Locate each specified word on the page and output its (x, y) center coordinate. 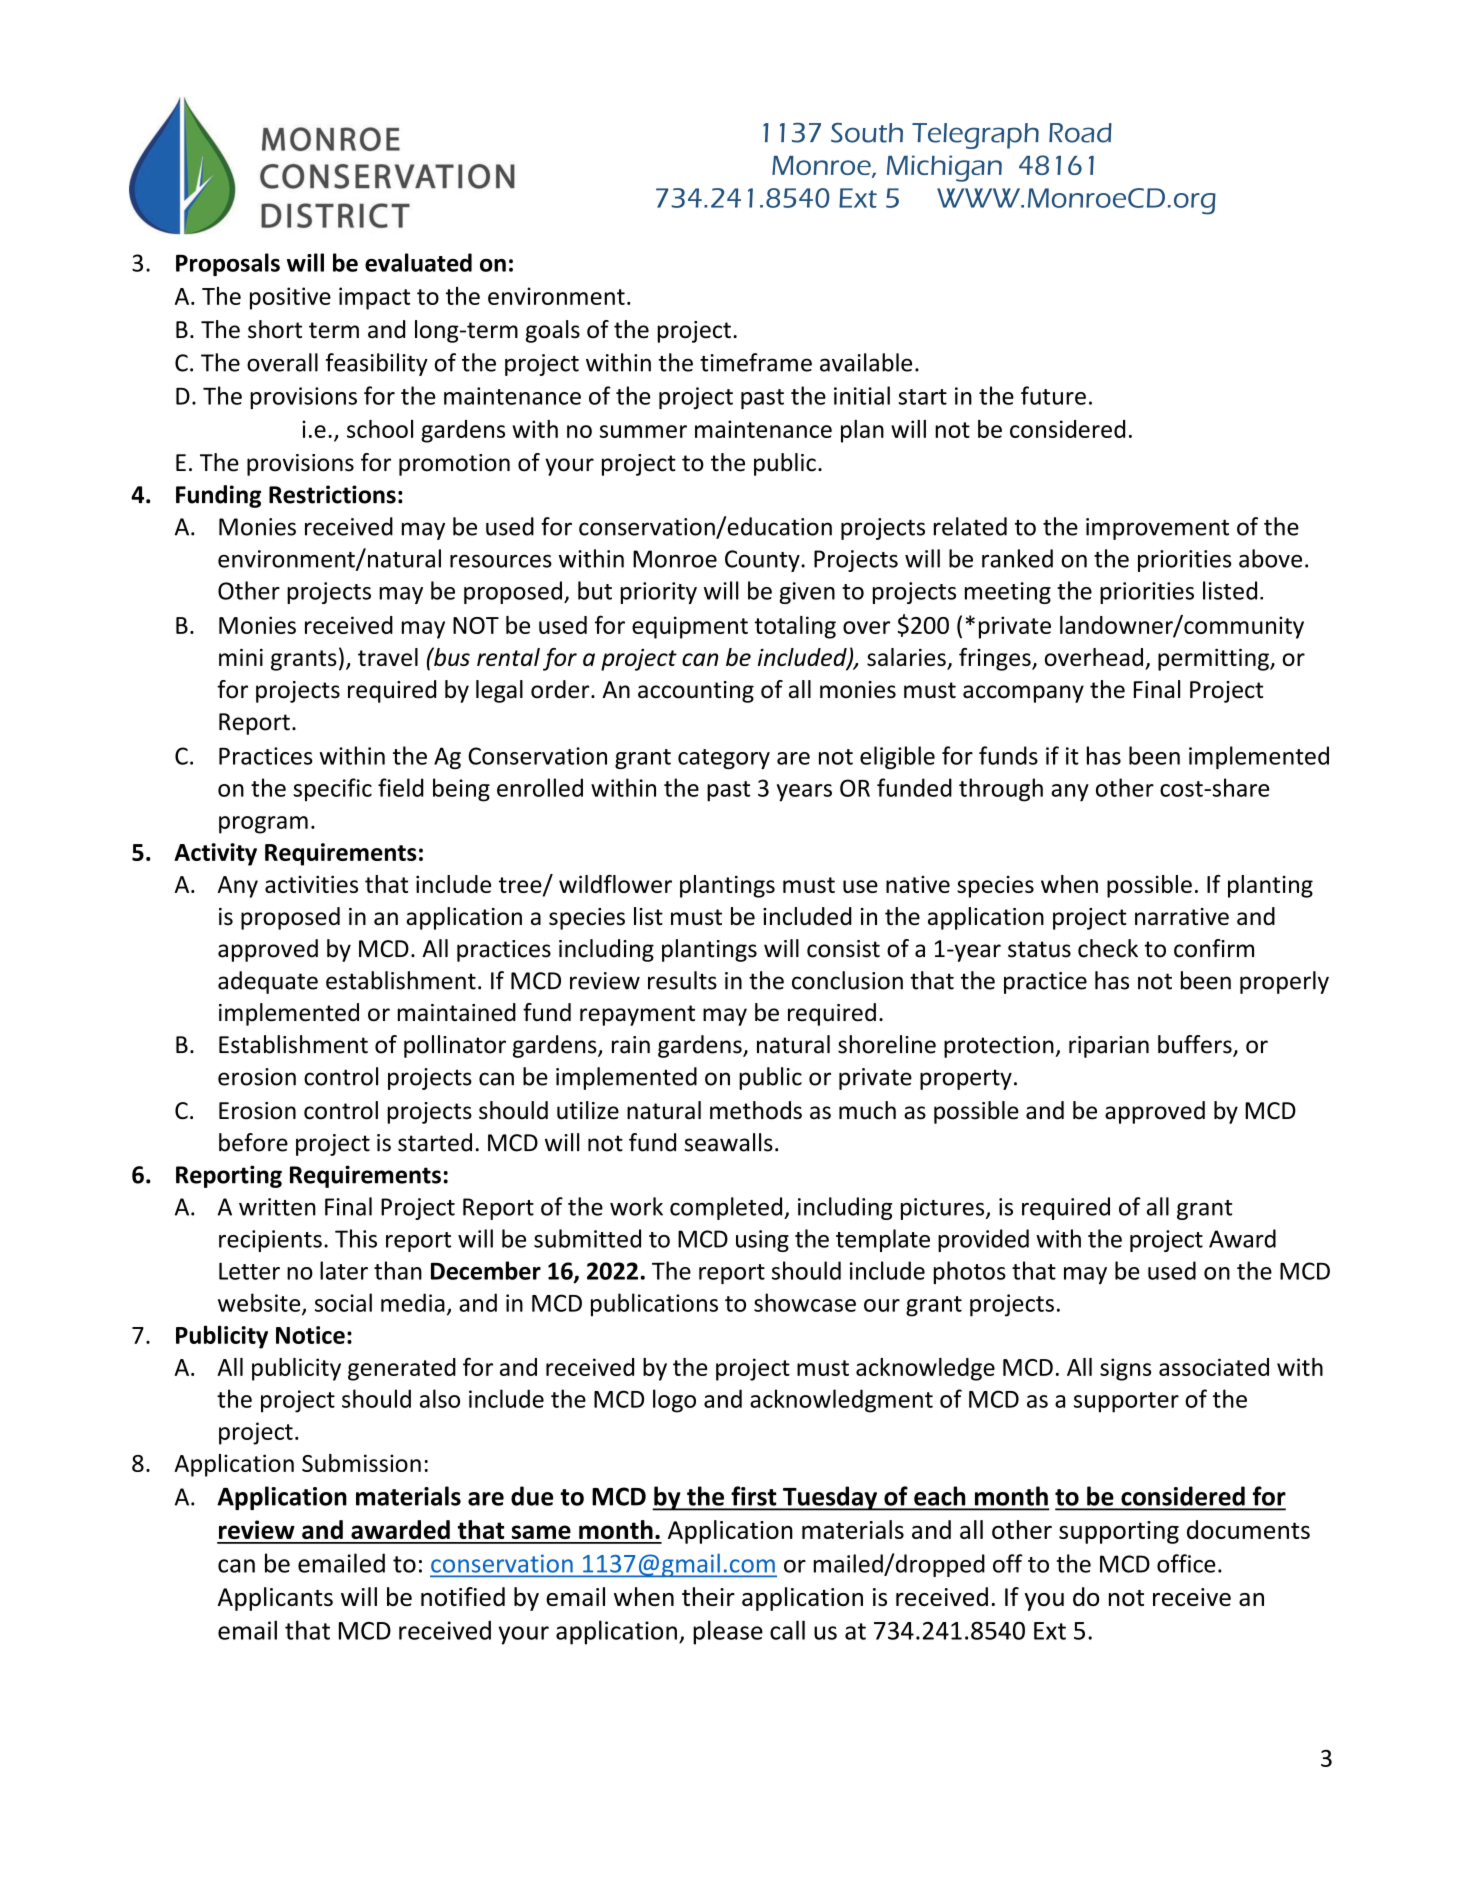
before (253, 1142)
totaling (795, 627)
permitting (1214, 659)
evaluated (418, 262)
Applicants (275, 1599)
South (867, 133)
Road (1080, 133)
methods (756, 1110)
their (708, 1596)
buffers (1196, 1045)
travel (388, 657)
